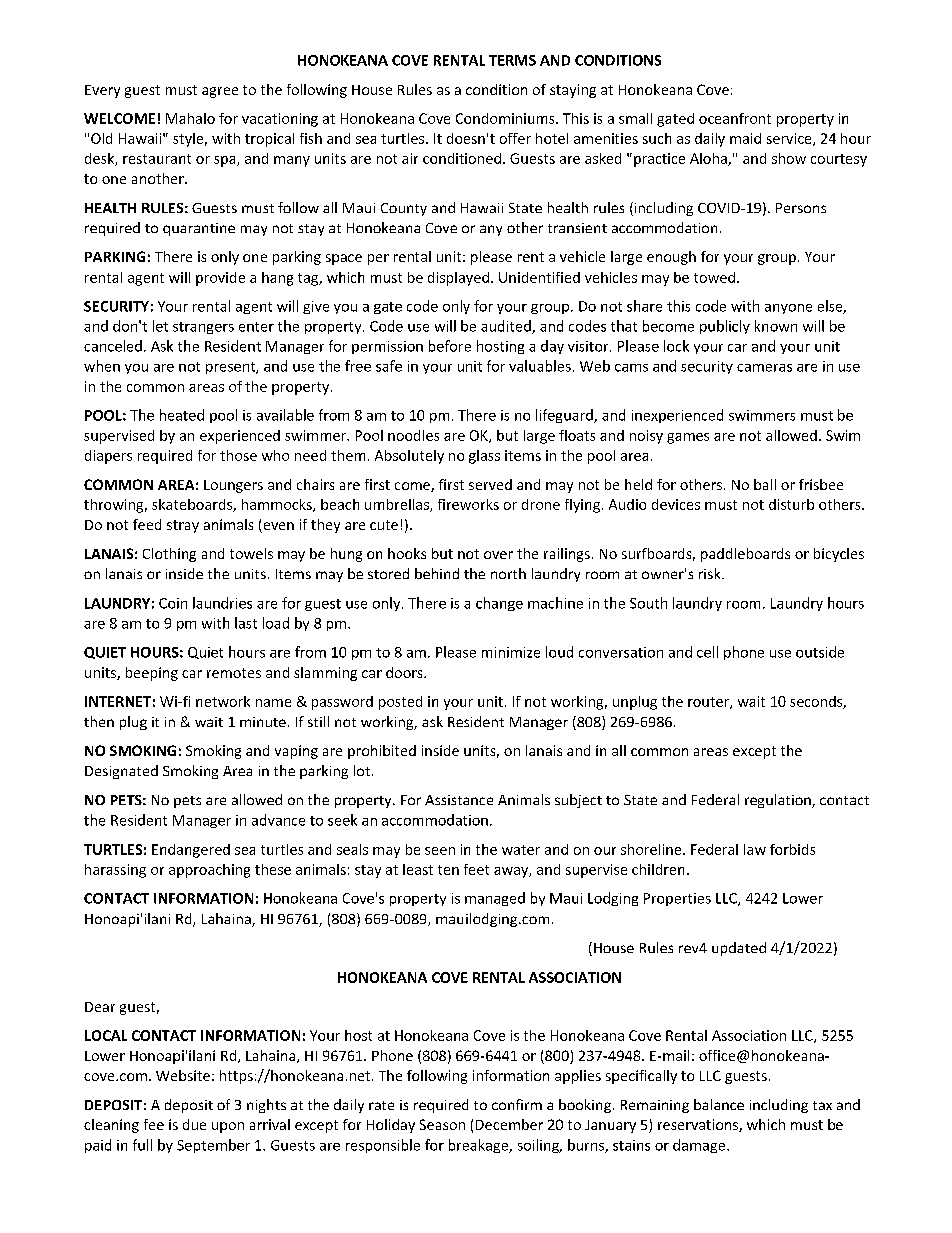 Image resolution: width=952 pixels, height=1233 pixels. Describe the element at coordinates (506, 118) in the document. I see `Condominiums` at that location.
